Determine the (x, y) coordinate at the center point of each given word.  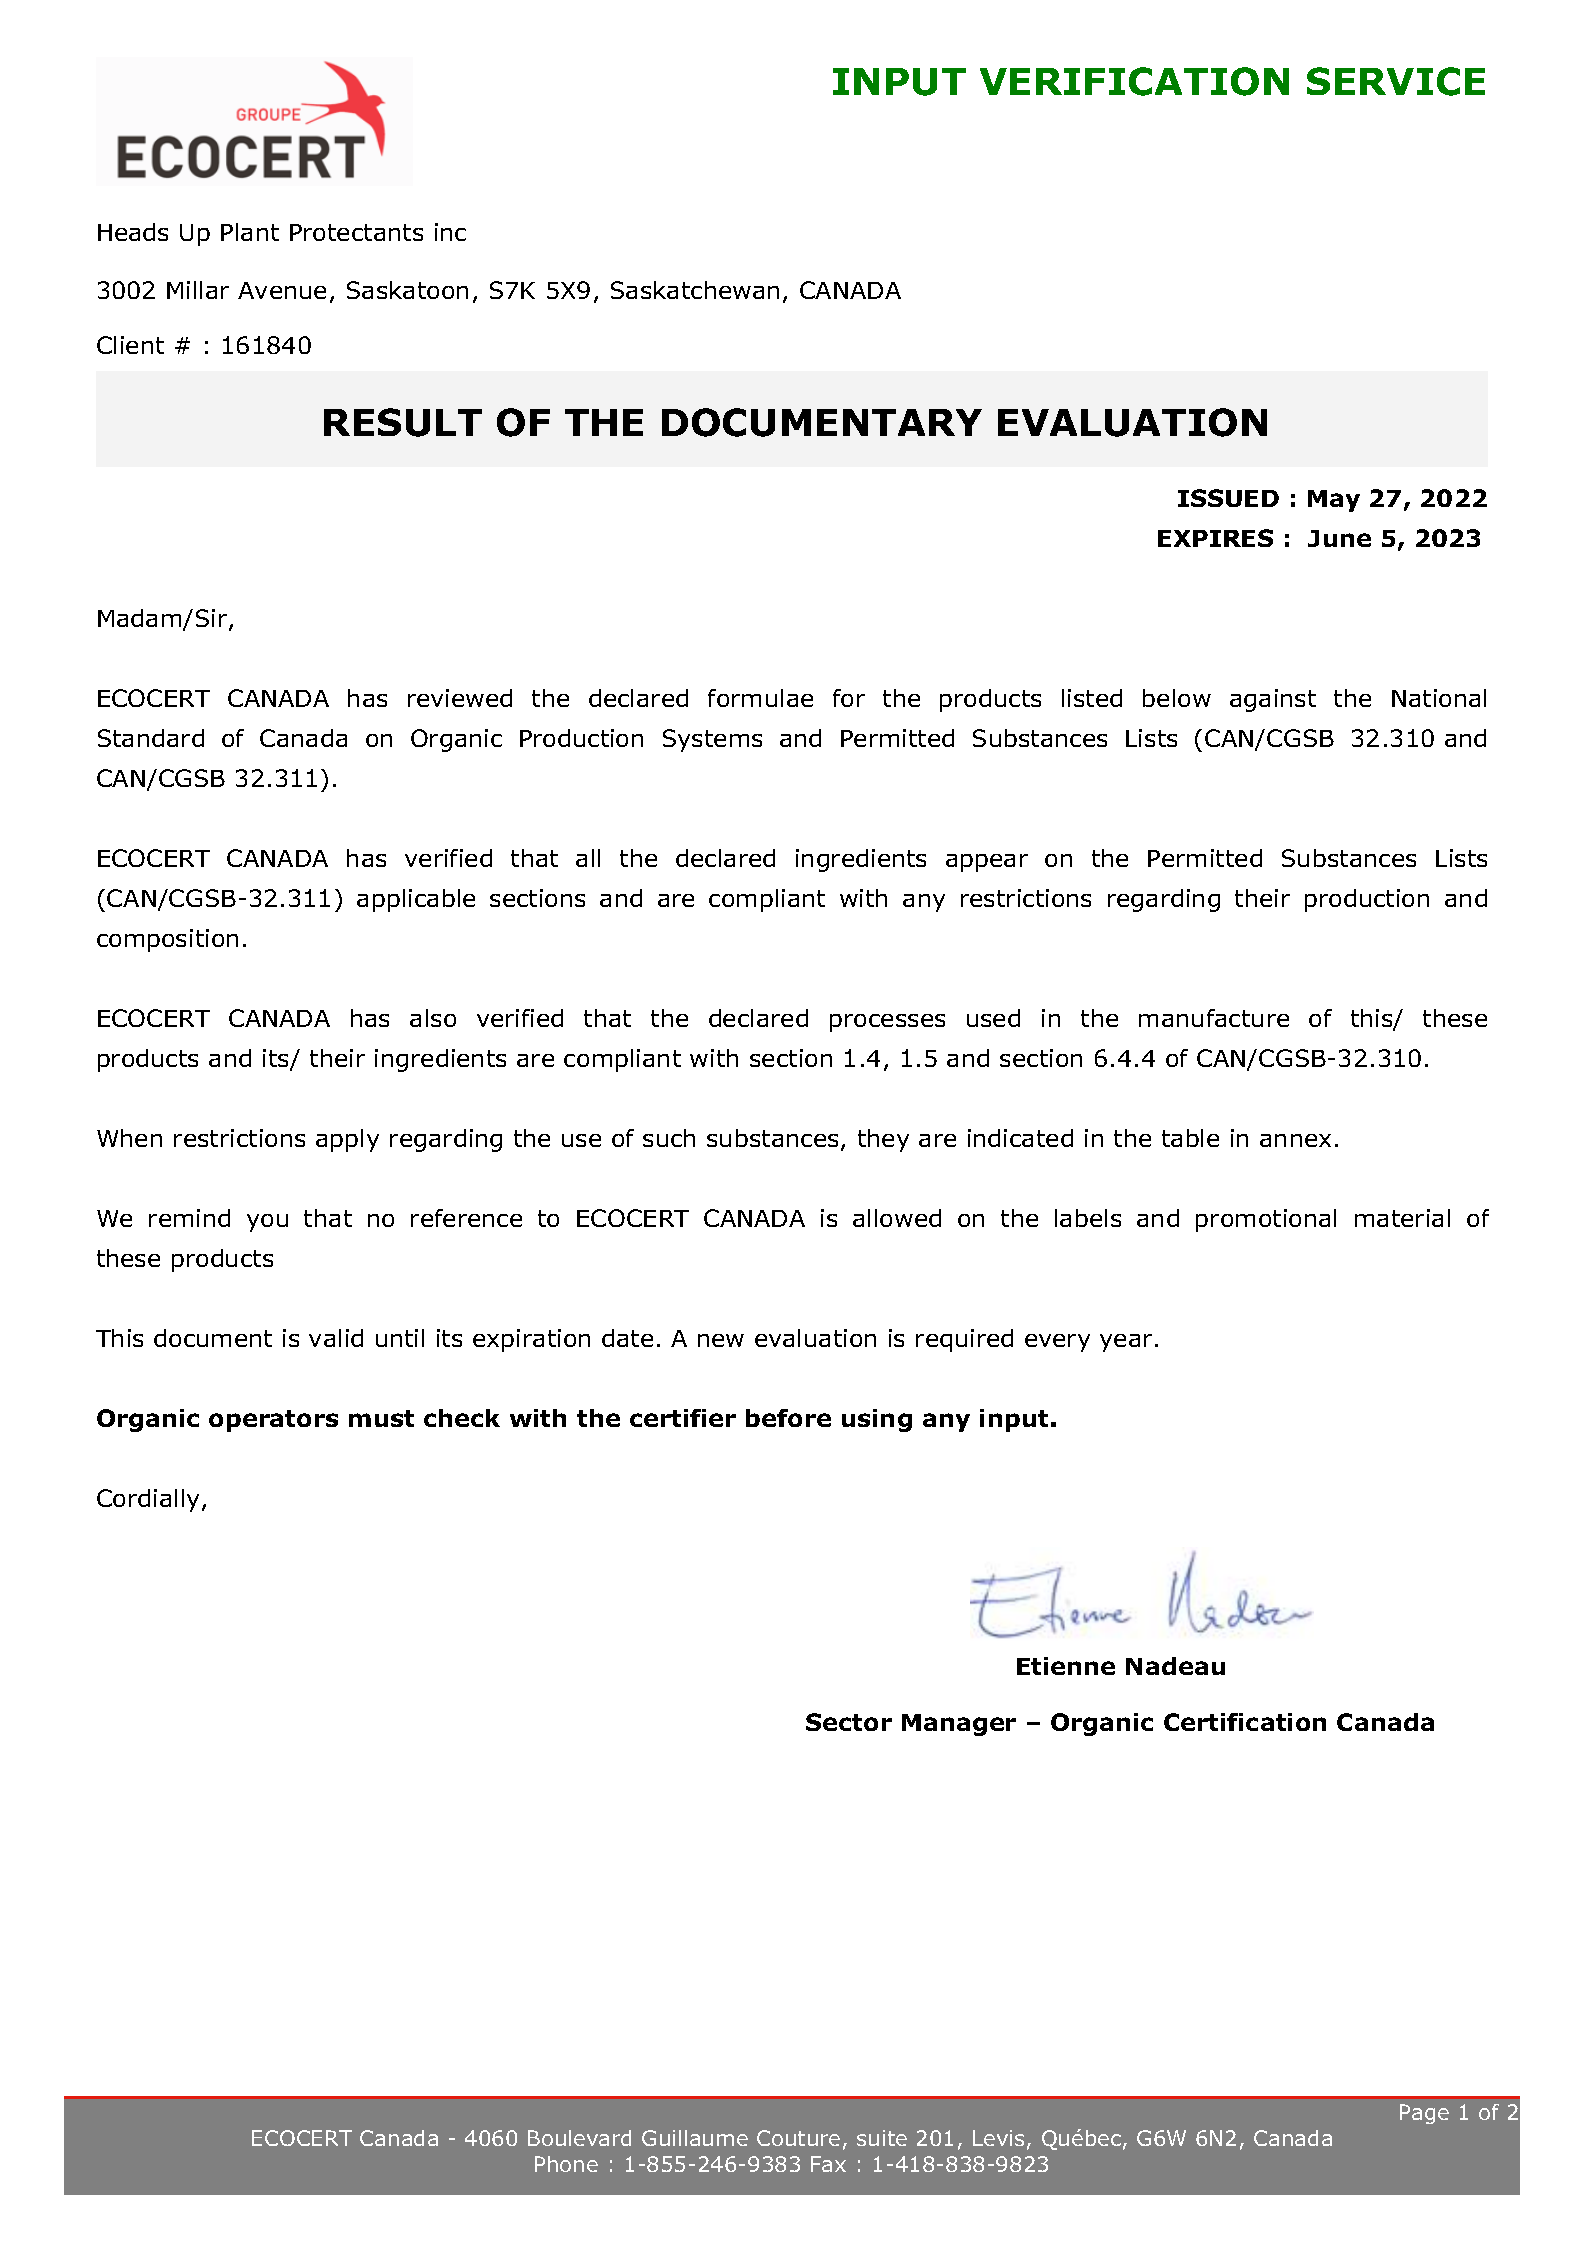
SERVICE (1396, 81)
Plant (250, 232)
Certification (1245, 1722)
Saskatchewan (695, 290)
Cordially (150, 1500)
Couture (798, 2138)
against (1273, 700)
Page (1424, 2114)
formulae (760, 698)
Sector (849, 1722)
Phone (566, 2164)
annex (1295, 1140)
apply (347, 1140)
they (883, 1140)
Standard (151, 738)
